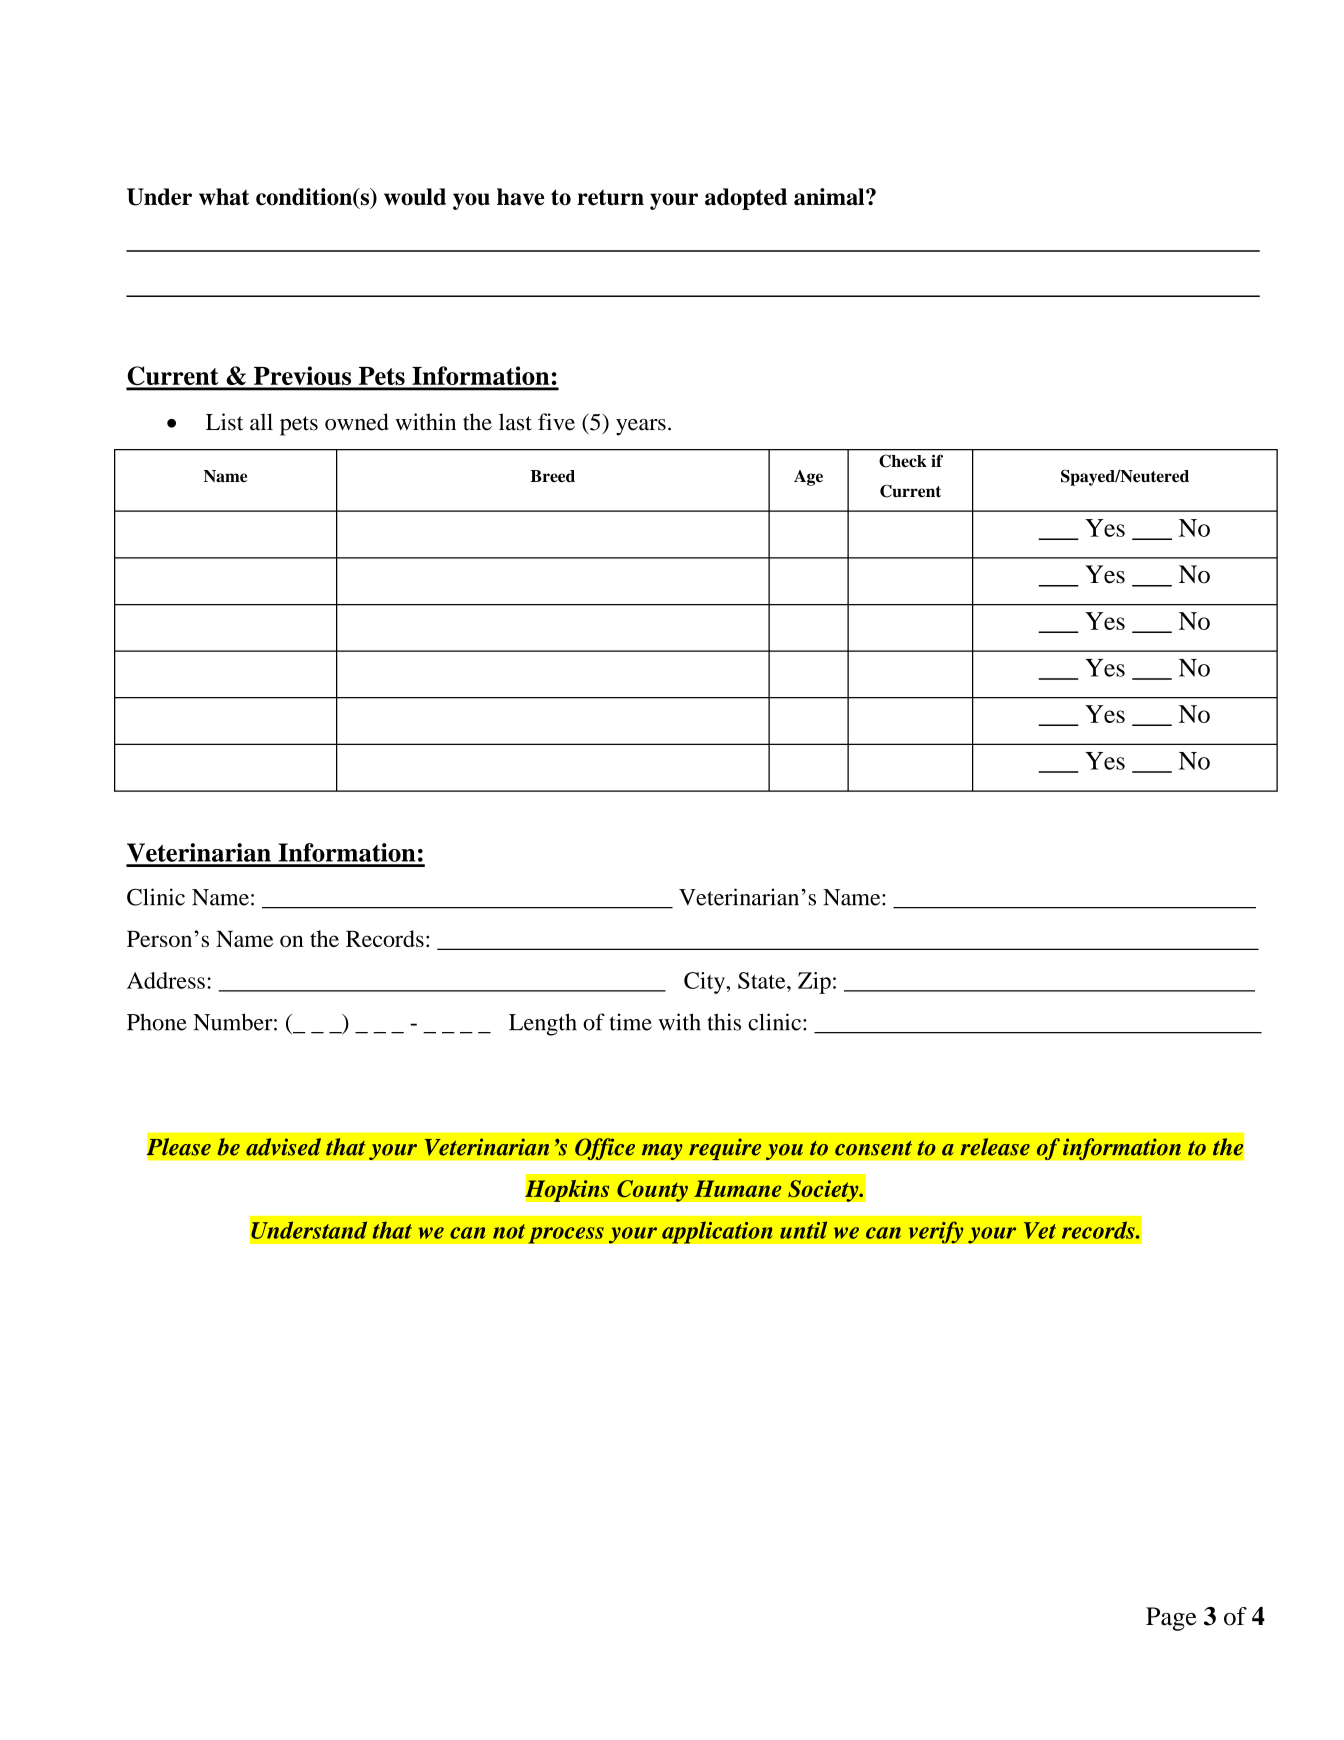 This page has height=1740, width=1344. I want to click on Check, so click(903, 461).
